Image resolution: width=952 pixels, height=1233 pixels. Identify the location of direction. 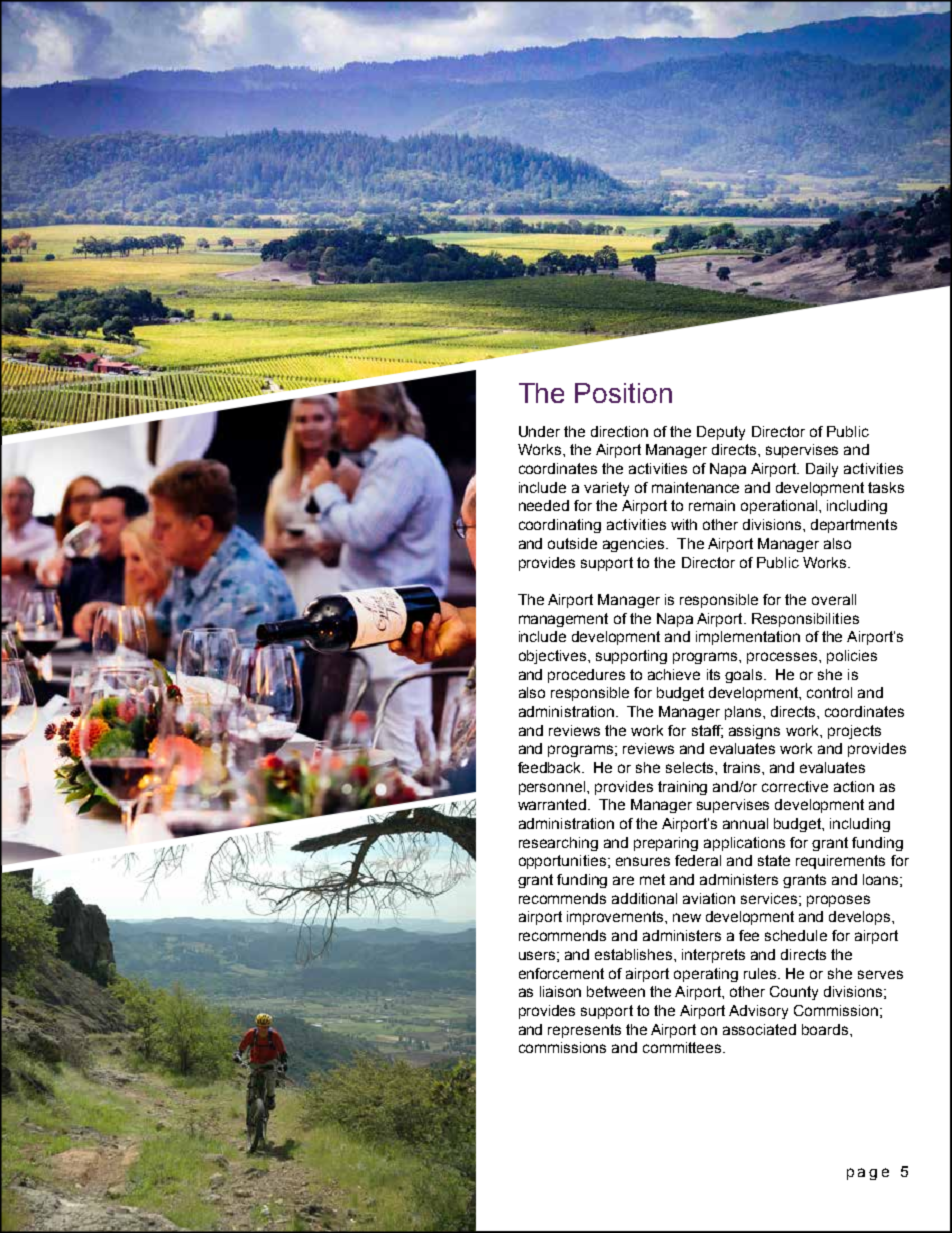
(619, 431).
